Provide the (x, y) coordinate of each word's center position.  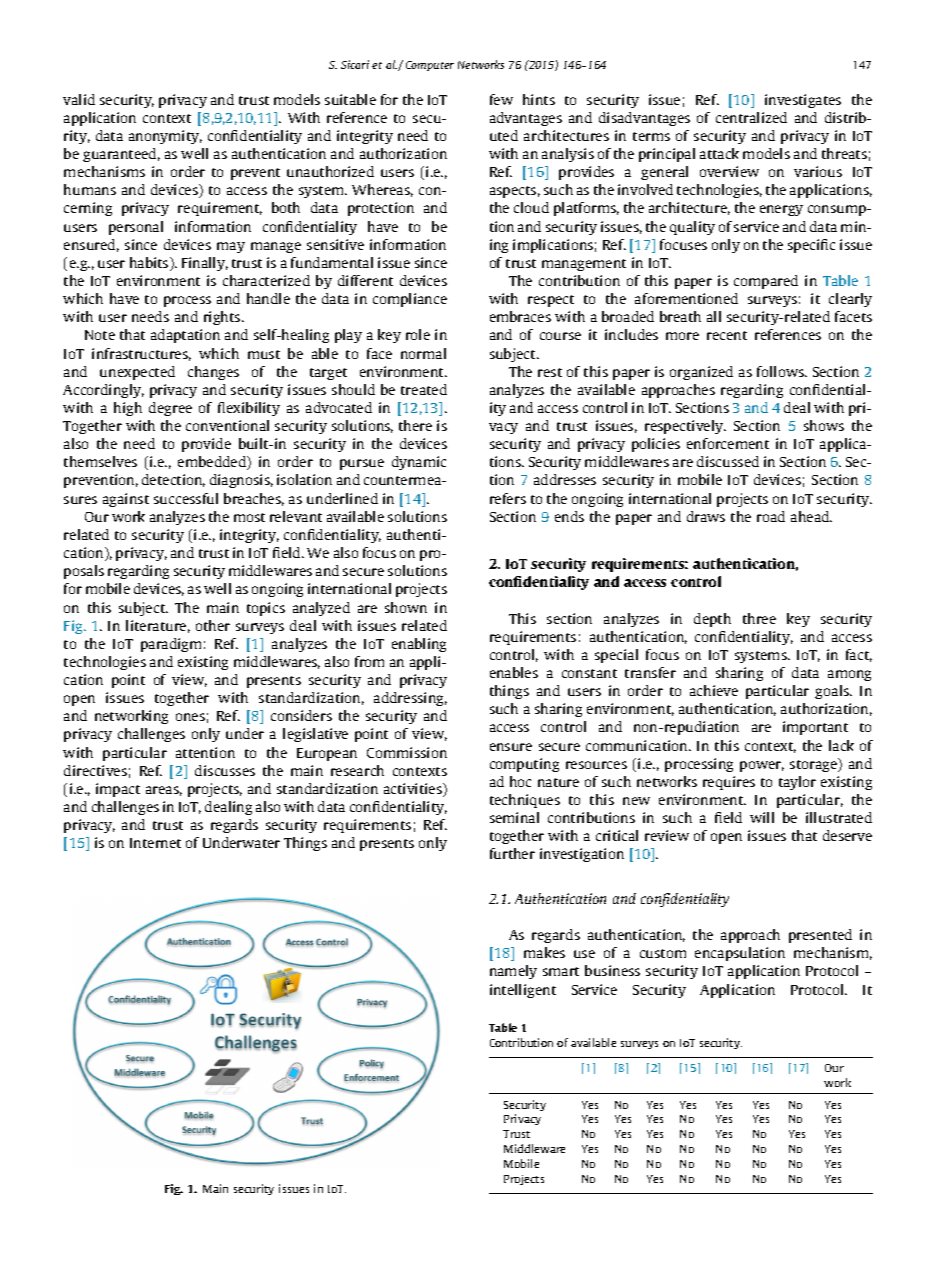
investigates (803, 101)
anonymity (165, 137)
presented (820, 936)
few (501, 99)
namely (513, 972)
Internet (155, 843)
